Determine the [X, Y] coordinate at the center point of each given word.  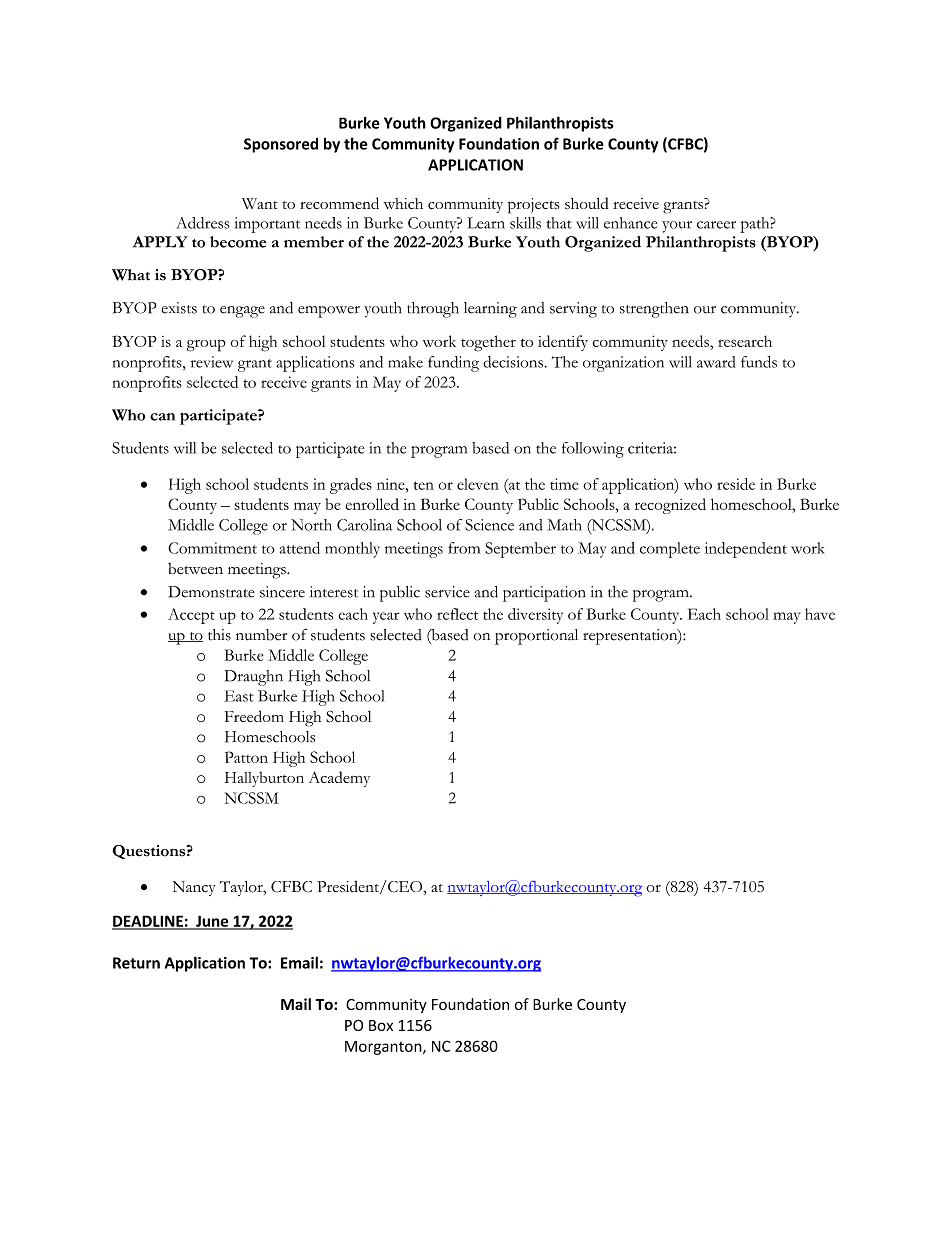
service [447, 592]
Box [381, 1025]
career [716, 225]
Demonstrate [211, 592]
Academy [339, 779]
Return [136, 963]
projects [533, 206]
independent [745, 550]
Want [260, 203]
